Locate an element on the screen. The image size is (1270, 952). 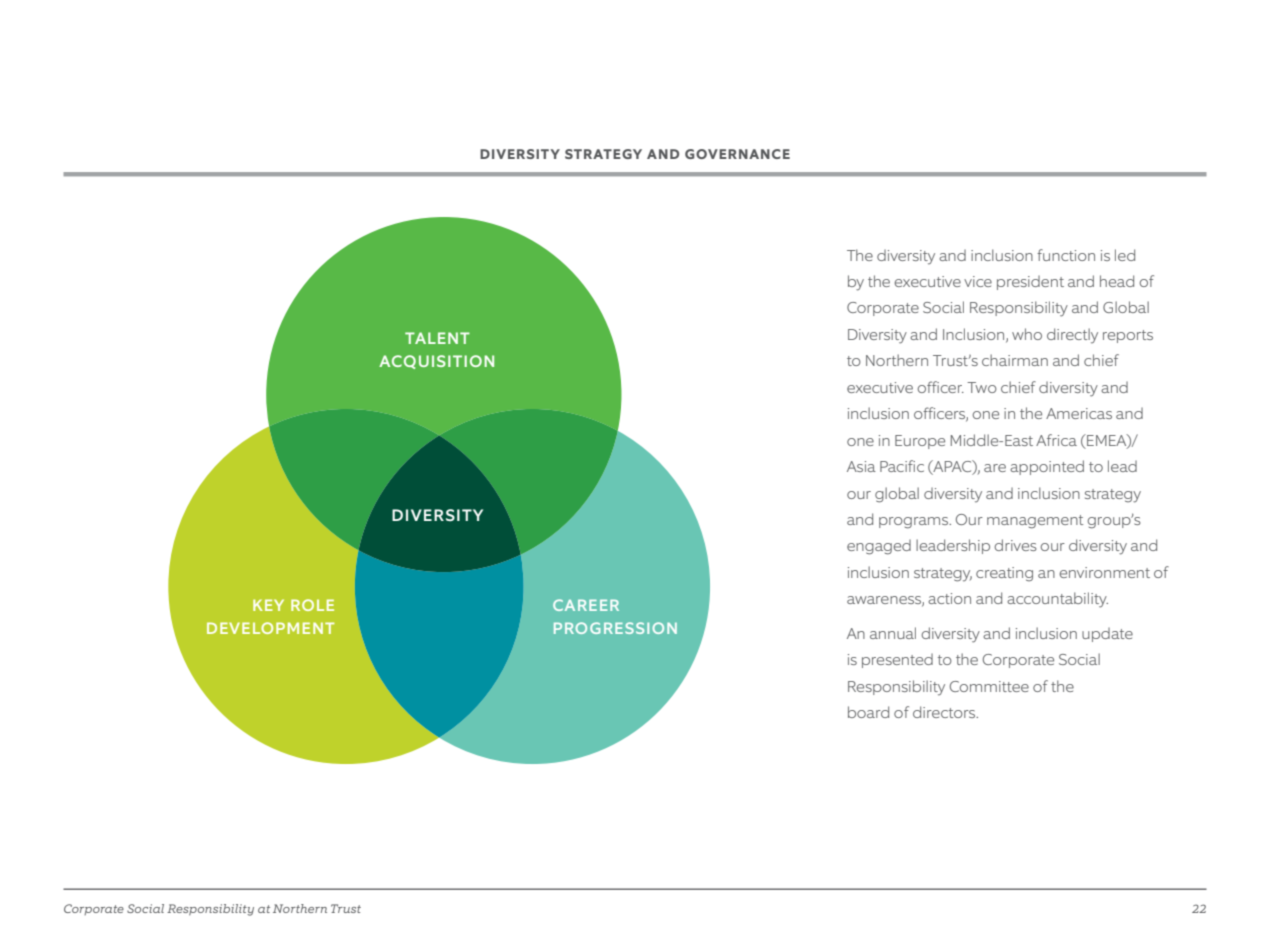
ROLE is located at coordinates (312, 605).
